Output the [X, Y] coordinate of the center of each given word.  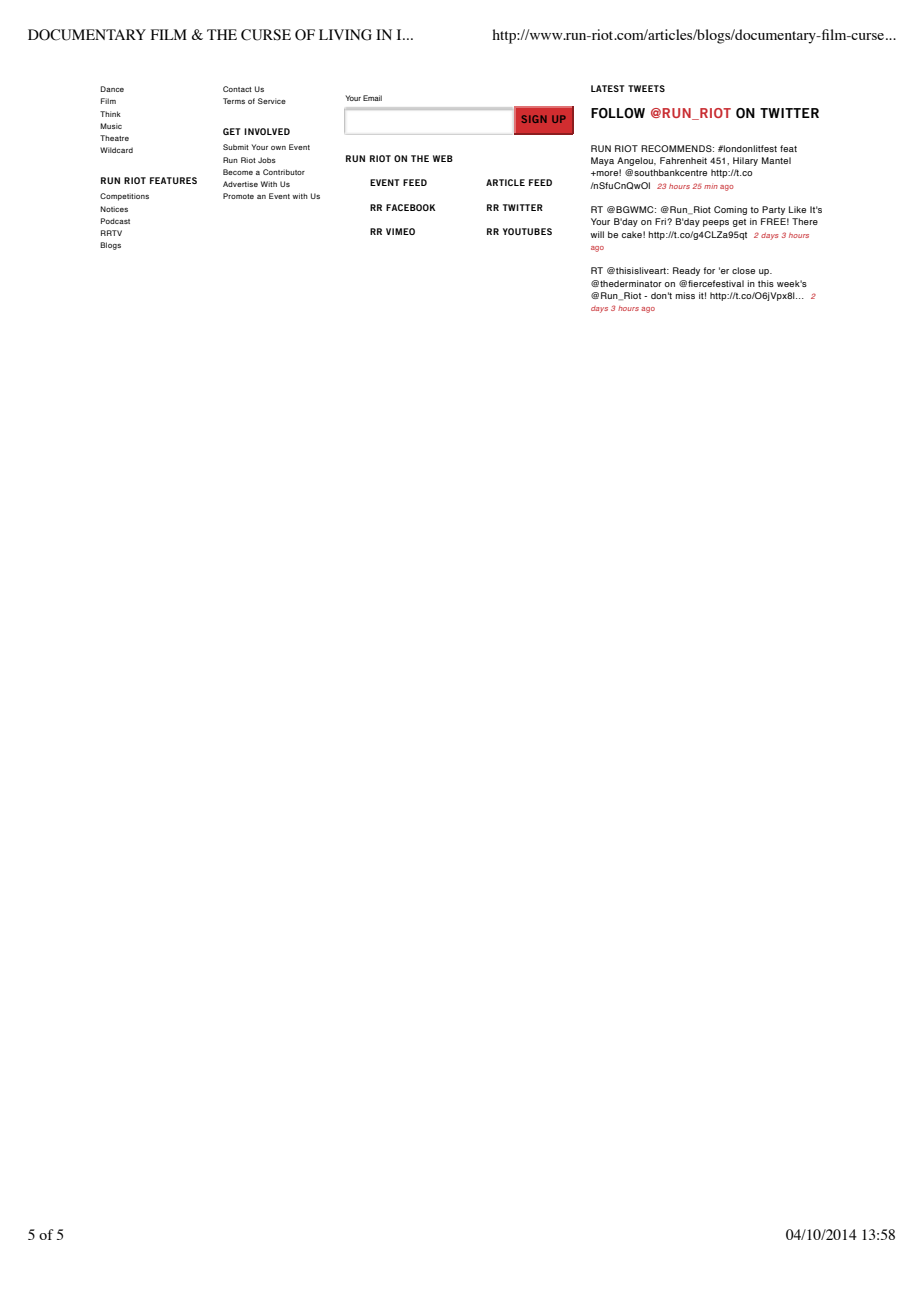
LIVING [345, 35]
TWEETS [646, 88]
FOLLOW [618, 113]
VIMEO [400, 231]
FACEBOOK [410, 207]
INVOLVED [267, 131]
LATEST [608, 88]
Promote [238, 196]
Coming [730, 210]
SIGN [534, 119]
